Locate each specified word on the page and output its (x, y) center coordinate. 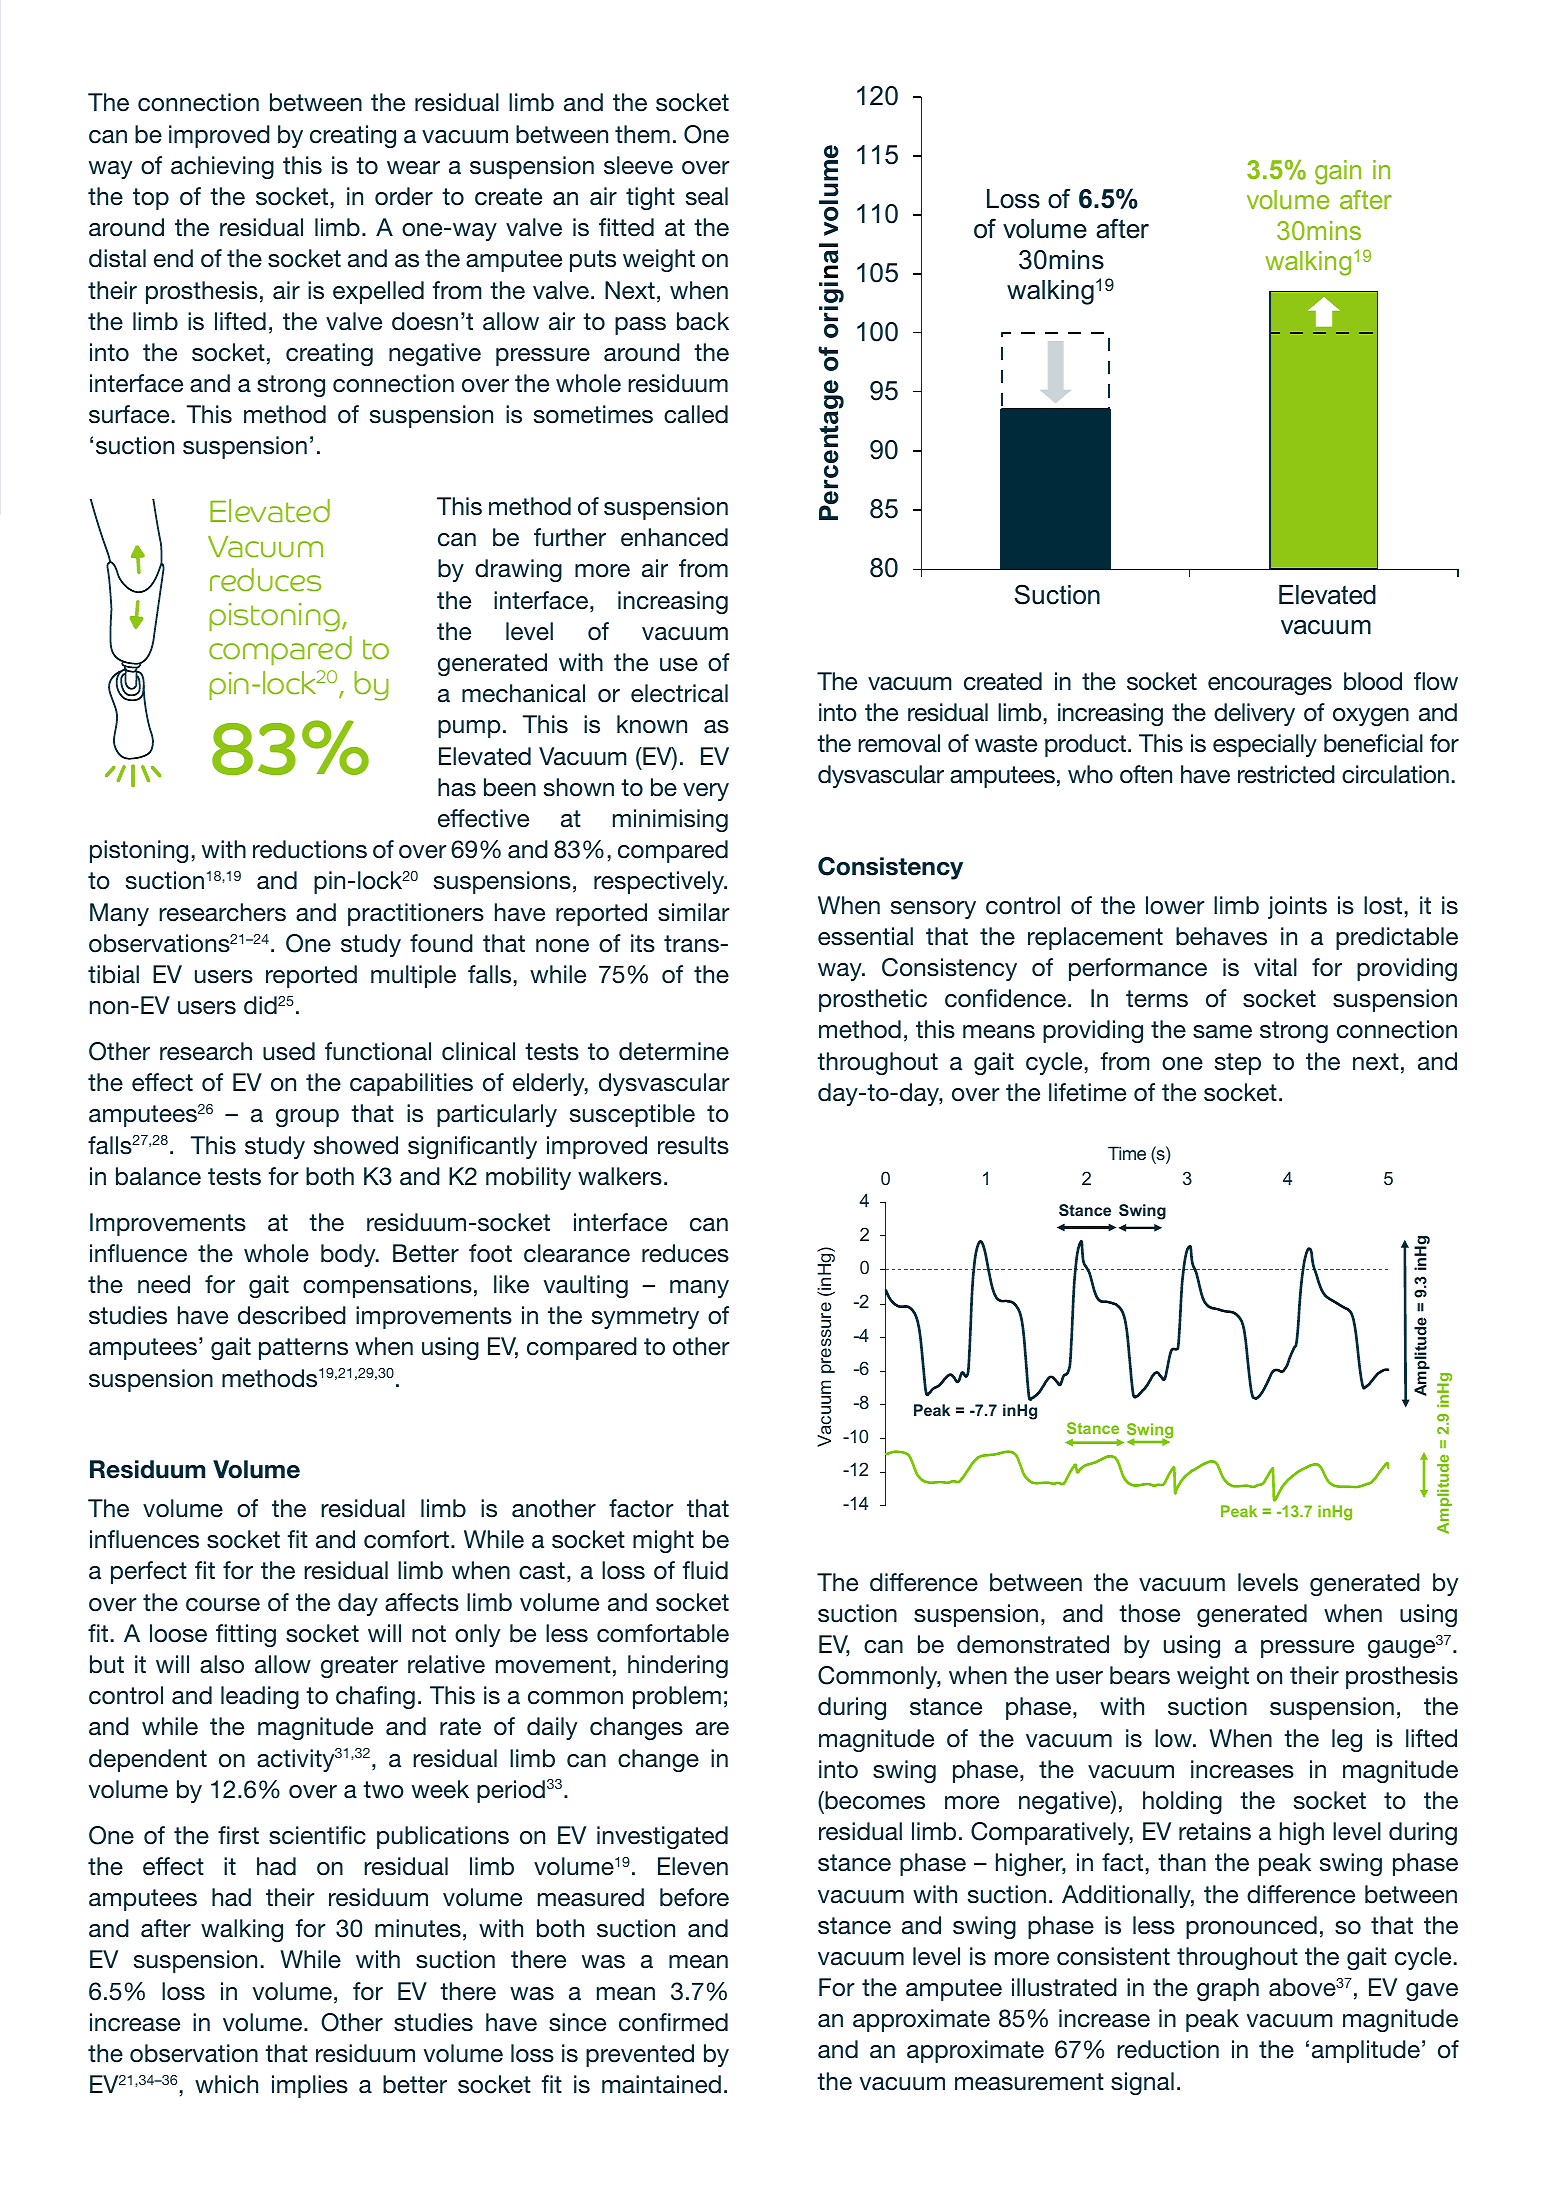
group (307, 1118)
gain (1338, 172)
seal (707, 196)
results (693, 1145)
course (223, 1605)
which (226, 2084)
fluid (705, 1570)
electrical (679, 693)
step (1238, 1064)
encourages (1270, 686)
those (1149, 1613)
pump (469, 729)
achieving (222, 167)
